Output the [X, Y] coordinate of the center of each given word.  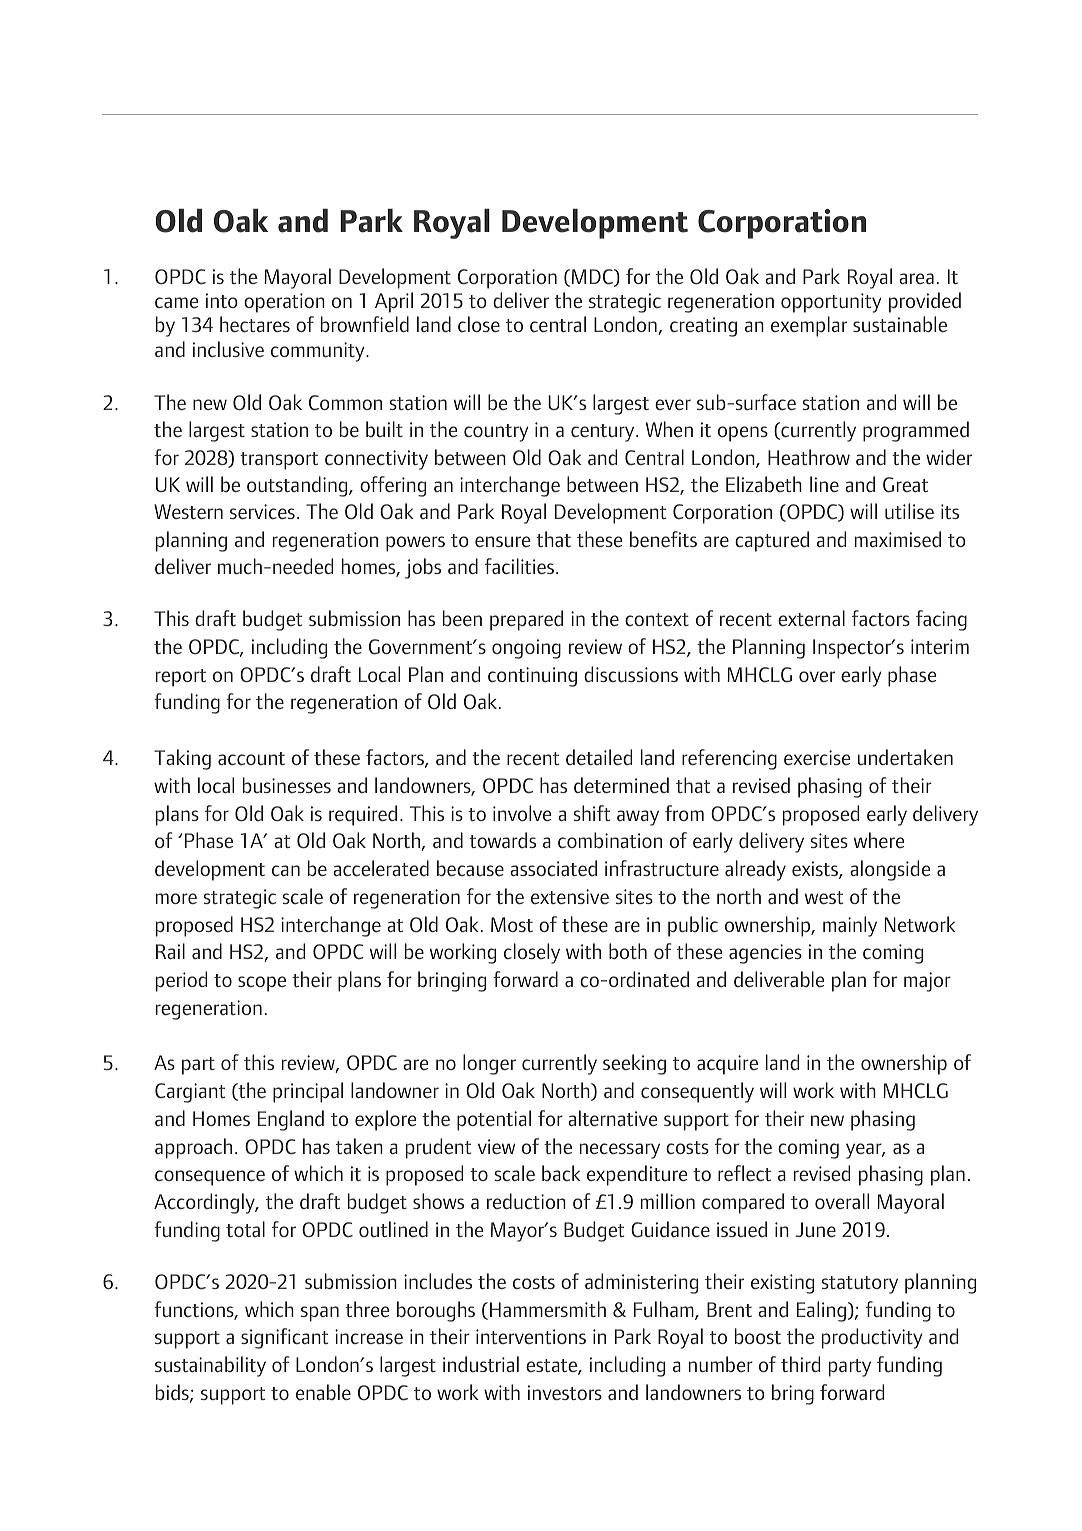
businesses [287, 785]
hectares [255, 324]
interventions [531, 1336]
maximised [898, 539]
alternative [613, 1118]
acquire [727, 1065]
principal [308, 1092]
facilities [521, 566]
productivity [872, 1338]
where [879, 840]
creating [703, 327]
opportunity [831, 303]
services [262, 511]
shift [592, 813]
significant [285, 1338]
